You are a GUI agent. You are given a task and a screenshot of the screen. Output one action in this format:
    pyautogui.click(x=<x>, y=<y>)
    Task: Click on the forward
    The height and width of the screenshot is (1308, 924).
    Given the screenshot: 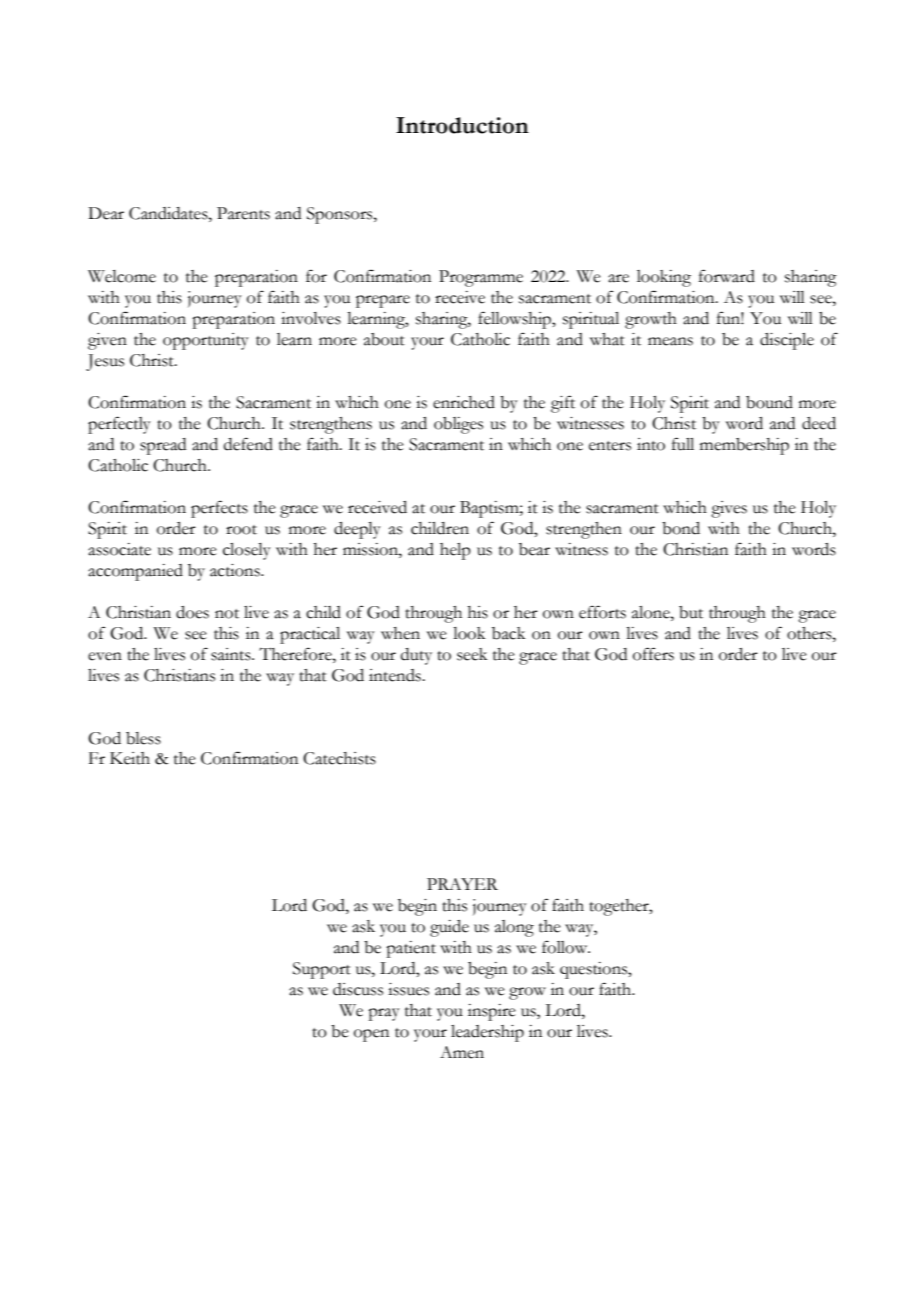 What is the action you would take?
    pyautogui.click(x=727, y=276)
